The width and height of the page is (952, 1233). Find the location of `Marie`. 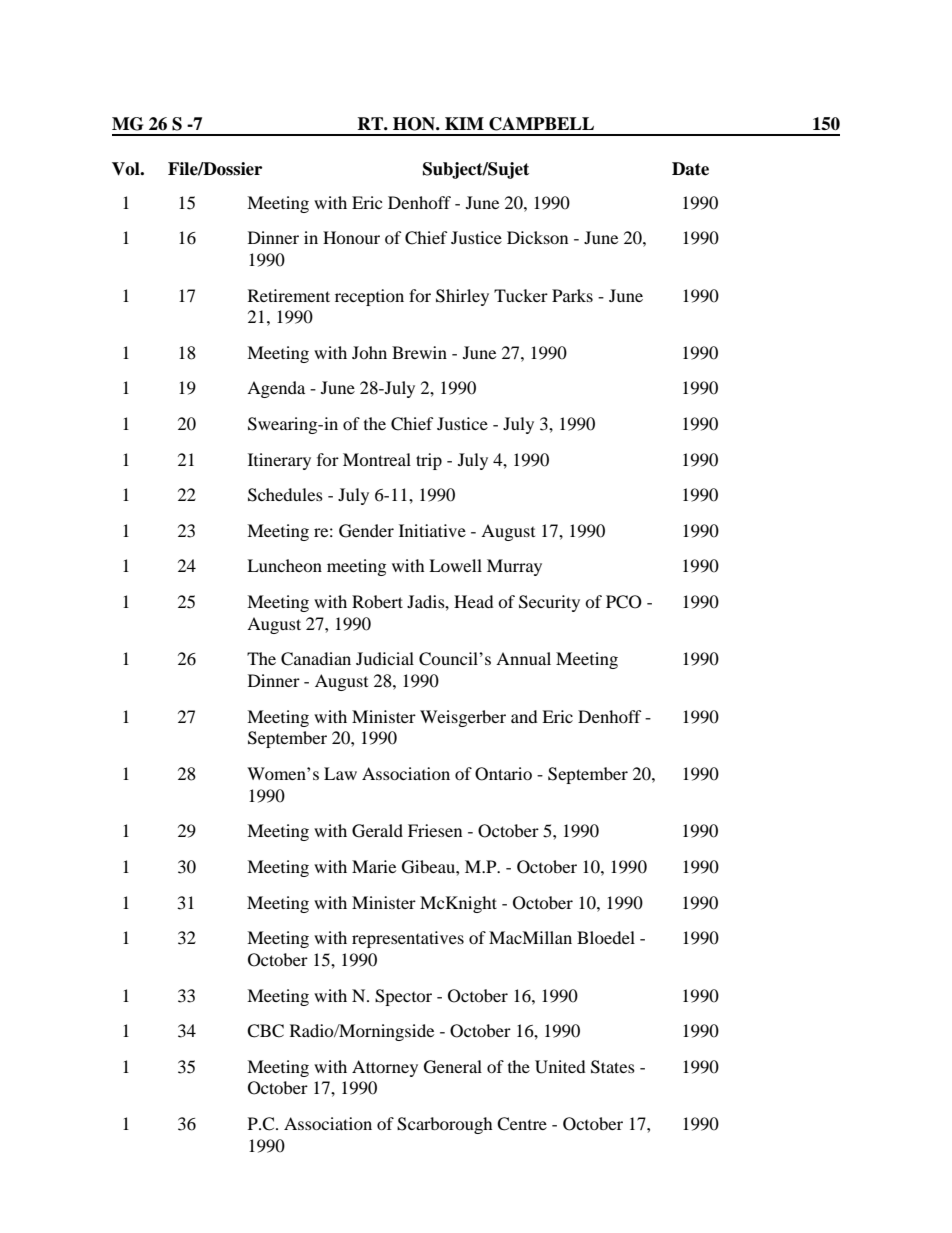

Marie is located at coordinates (374, 866).
